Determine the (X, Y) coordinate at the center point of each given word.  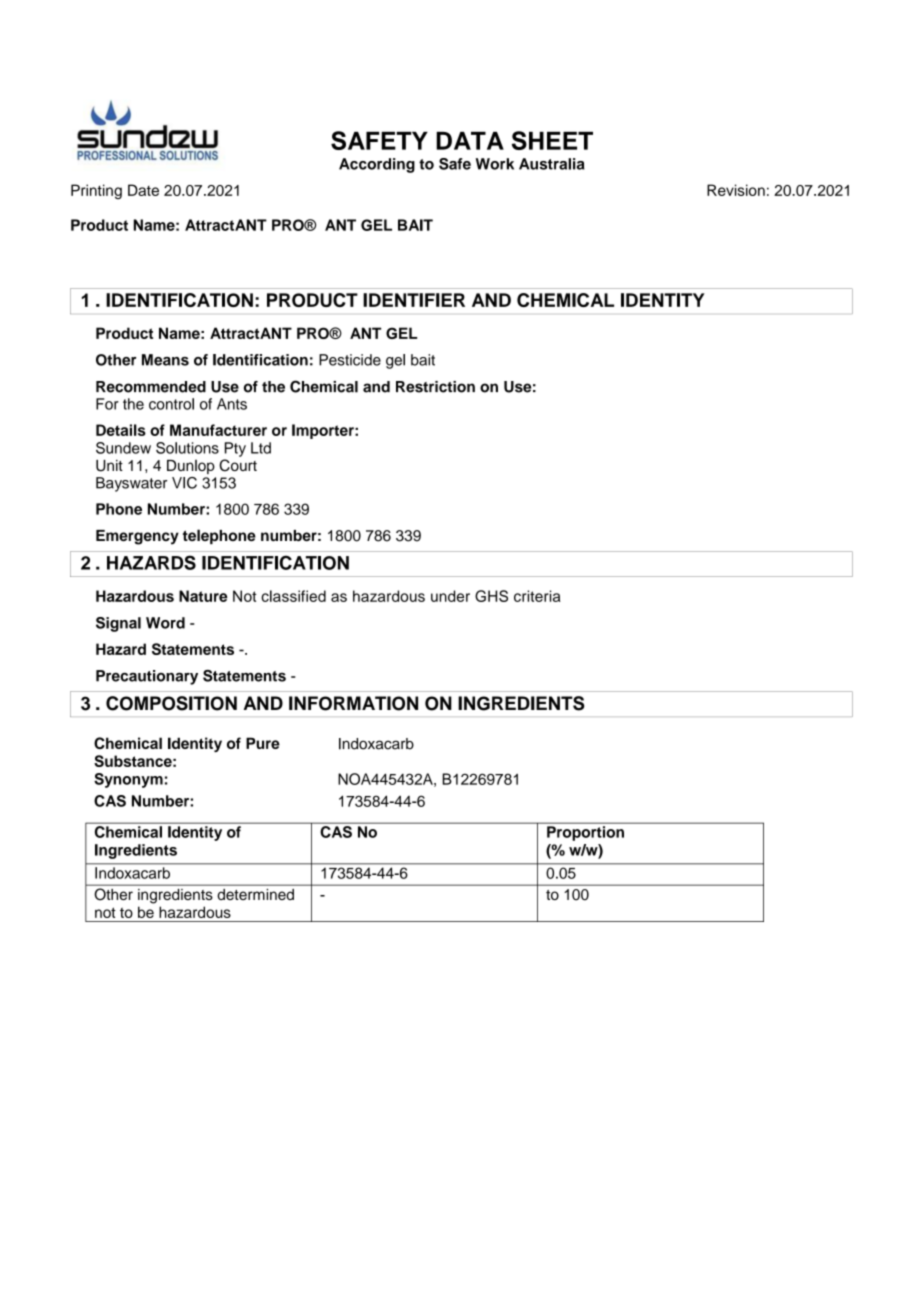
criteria (537, 596)
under (450, 596)
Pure (263, 743)
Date (143, 190)
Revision (736, 190)
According (377, 165)
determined (256, 894)
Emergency (137, 537)
